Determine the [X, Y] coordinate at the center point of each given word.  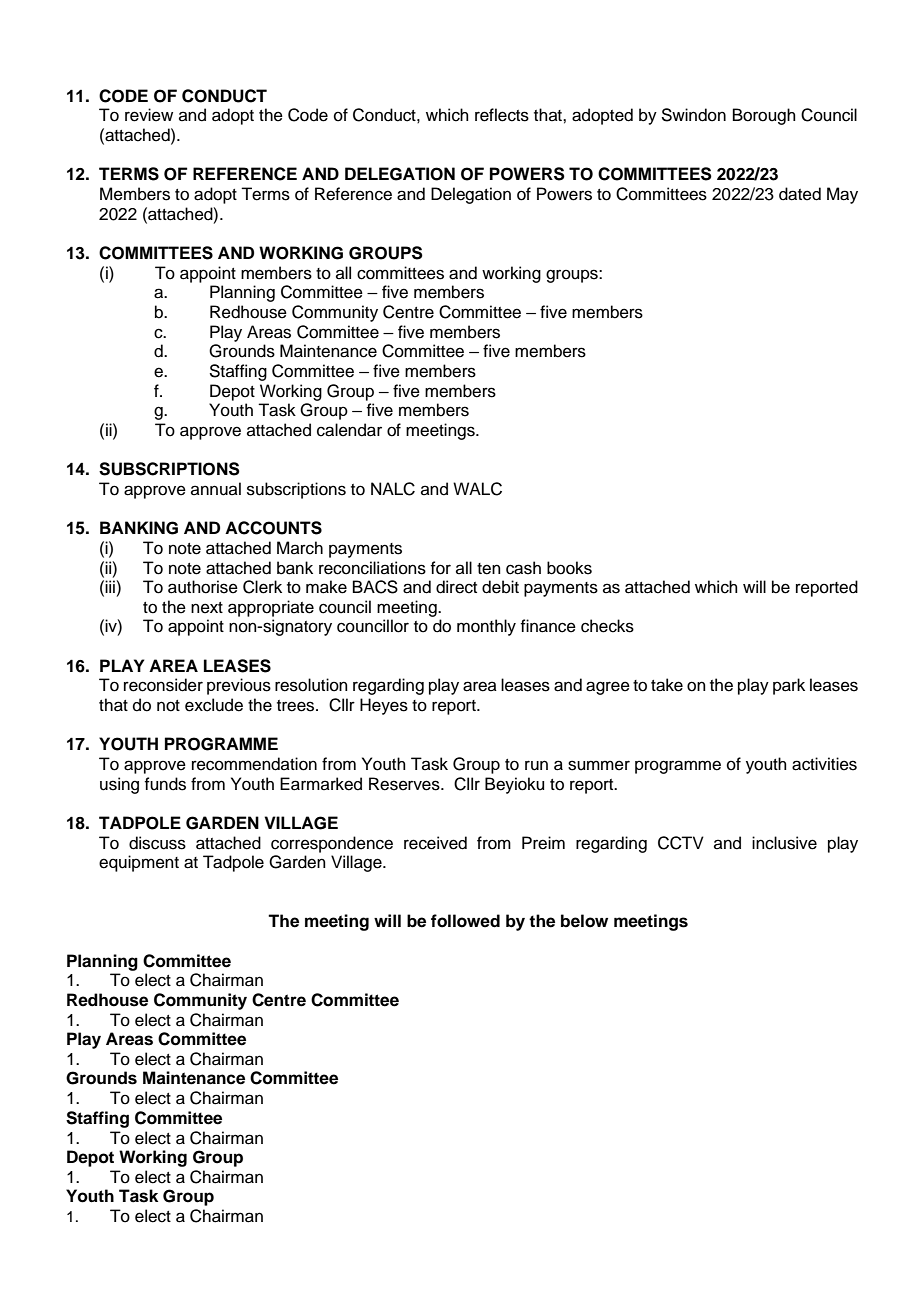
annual [216, 489]
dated [800, 194]
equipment [139, 863]
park [789, 686]
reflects [502, 115]
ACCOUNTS [273, 528]
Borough [764, 116]
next [207, 608]
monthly [486, 627]
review [149, 115]
